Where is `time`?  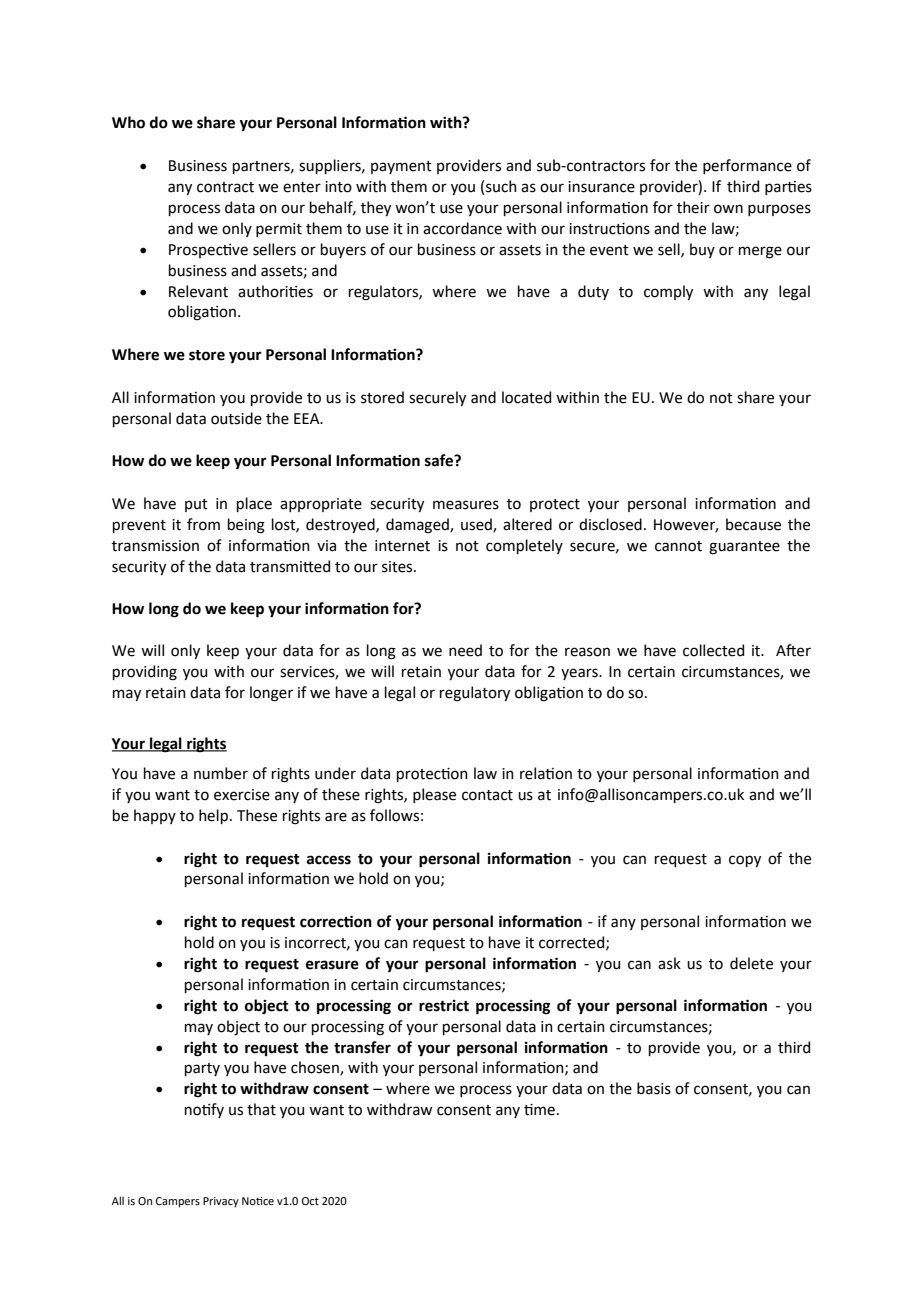
time is located at coordinates (539, 1110).
